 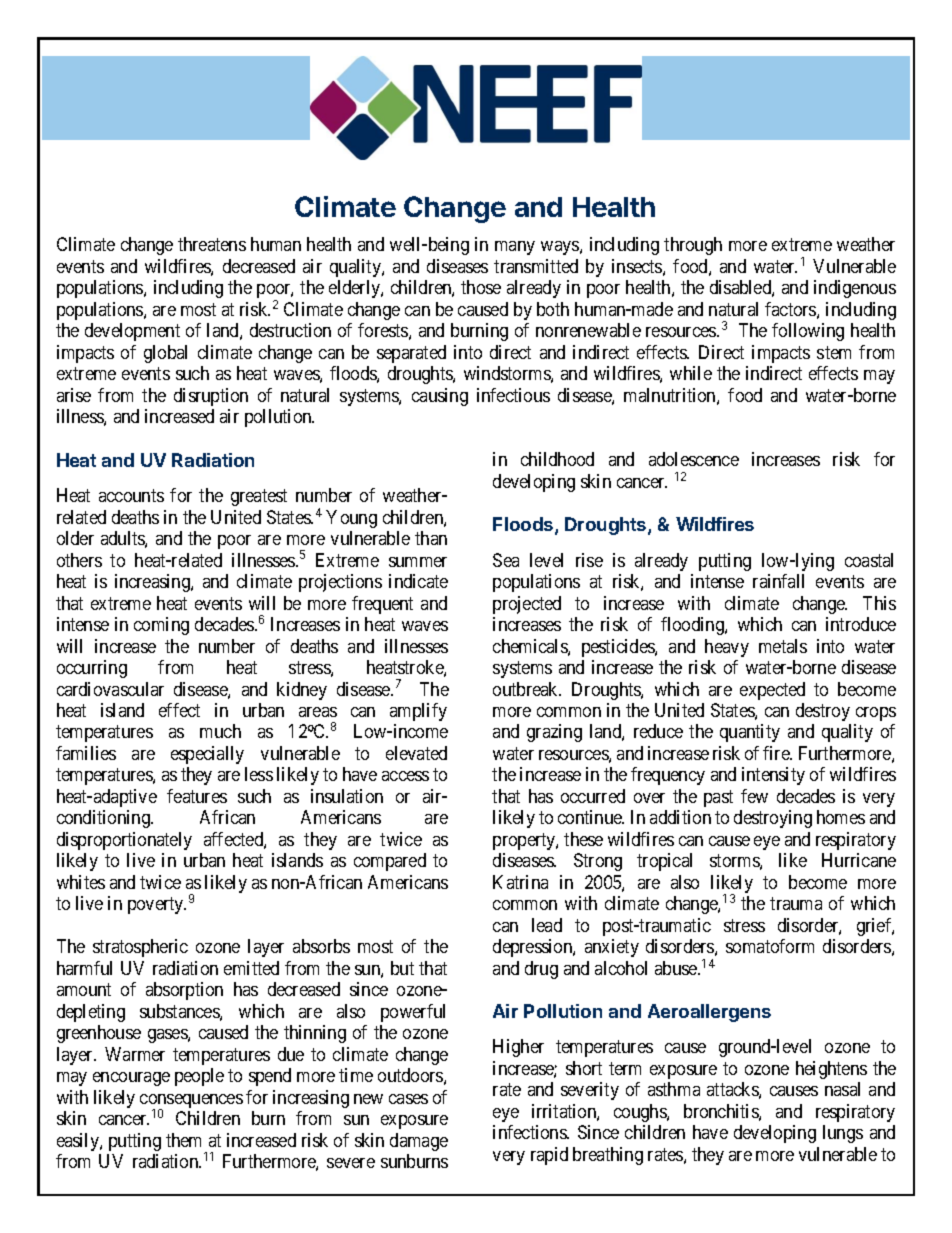 I want to click on them, so click(x=183, y=1140).
